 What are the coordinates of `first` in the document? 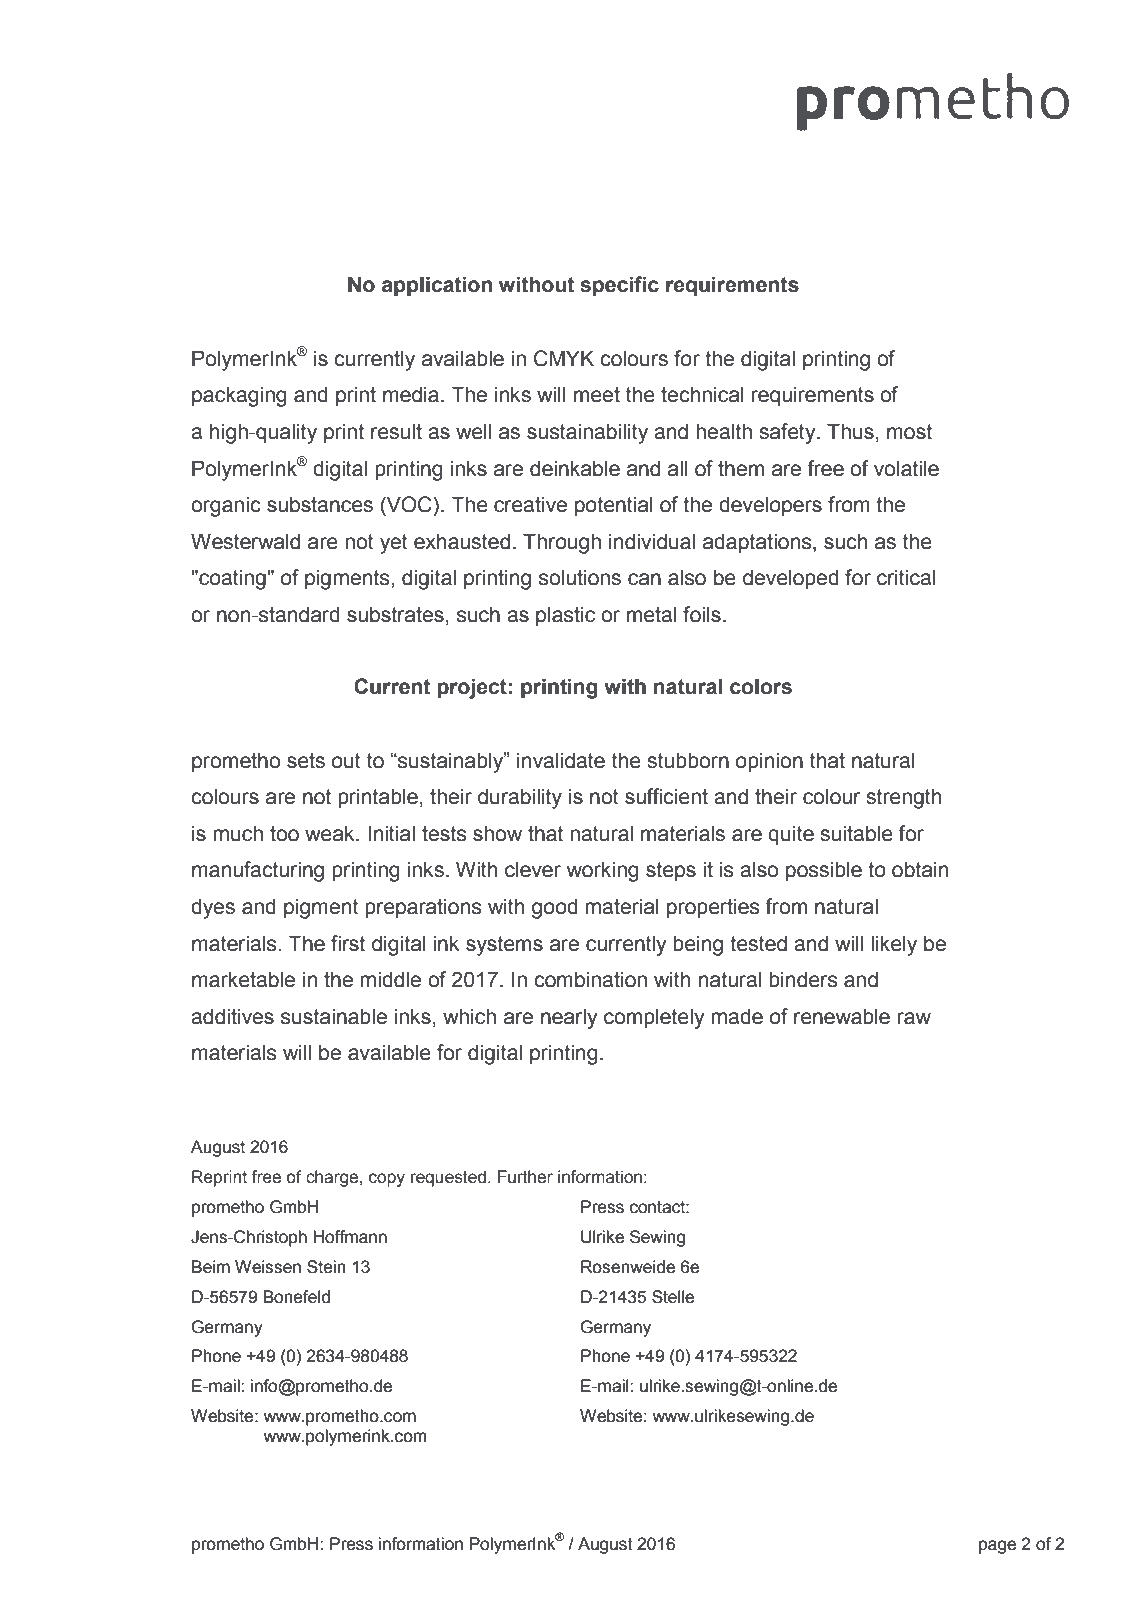 It's located at (348, 943).
